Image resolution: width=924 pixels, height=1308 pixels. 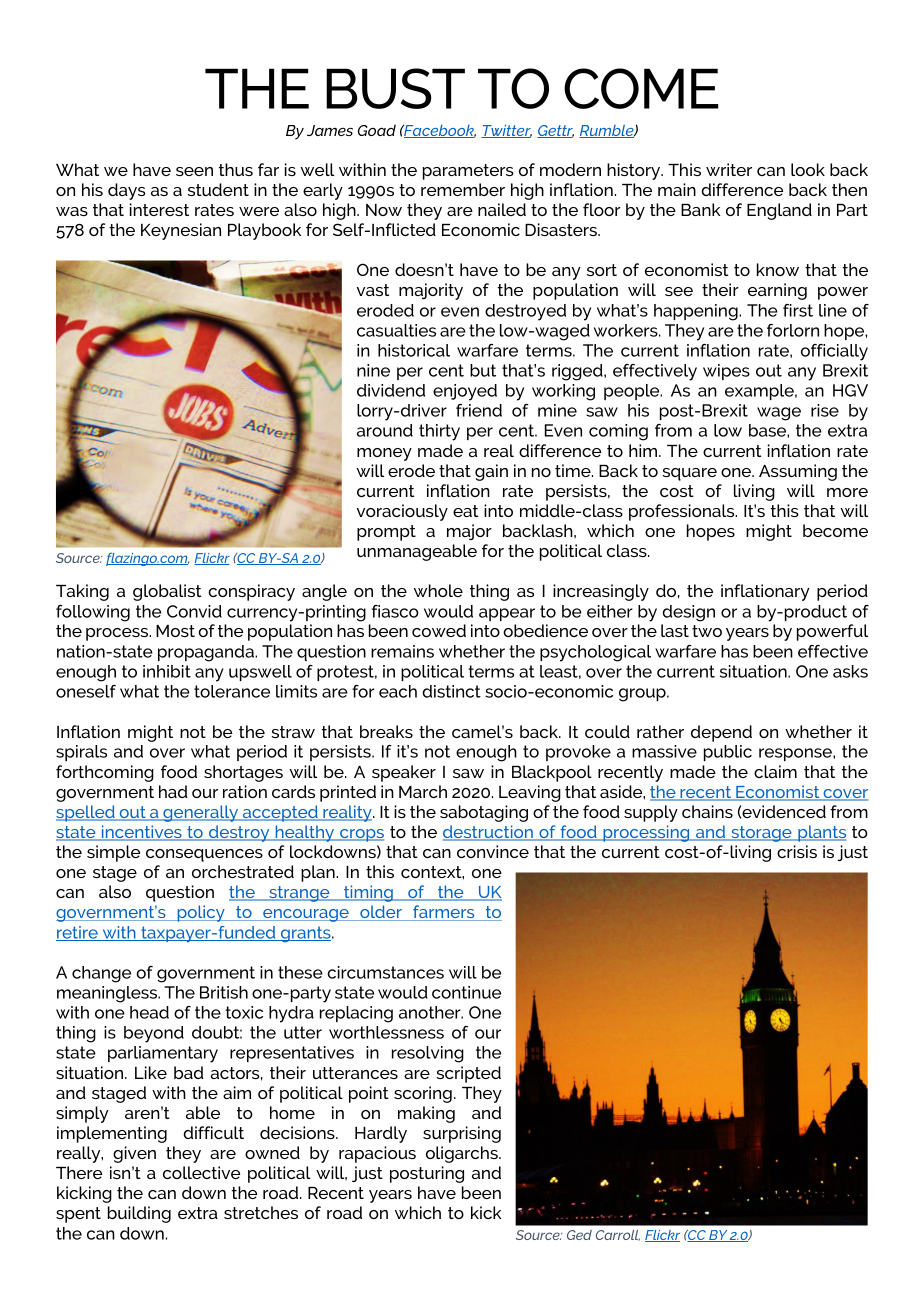 What do you see at coordinates (194, 171) in the screenshot?
I see `seen` at bounding box center [194, 171].
